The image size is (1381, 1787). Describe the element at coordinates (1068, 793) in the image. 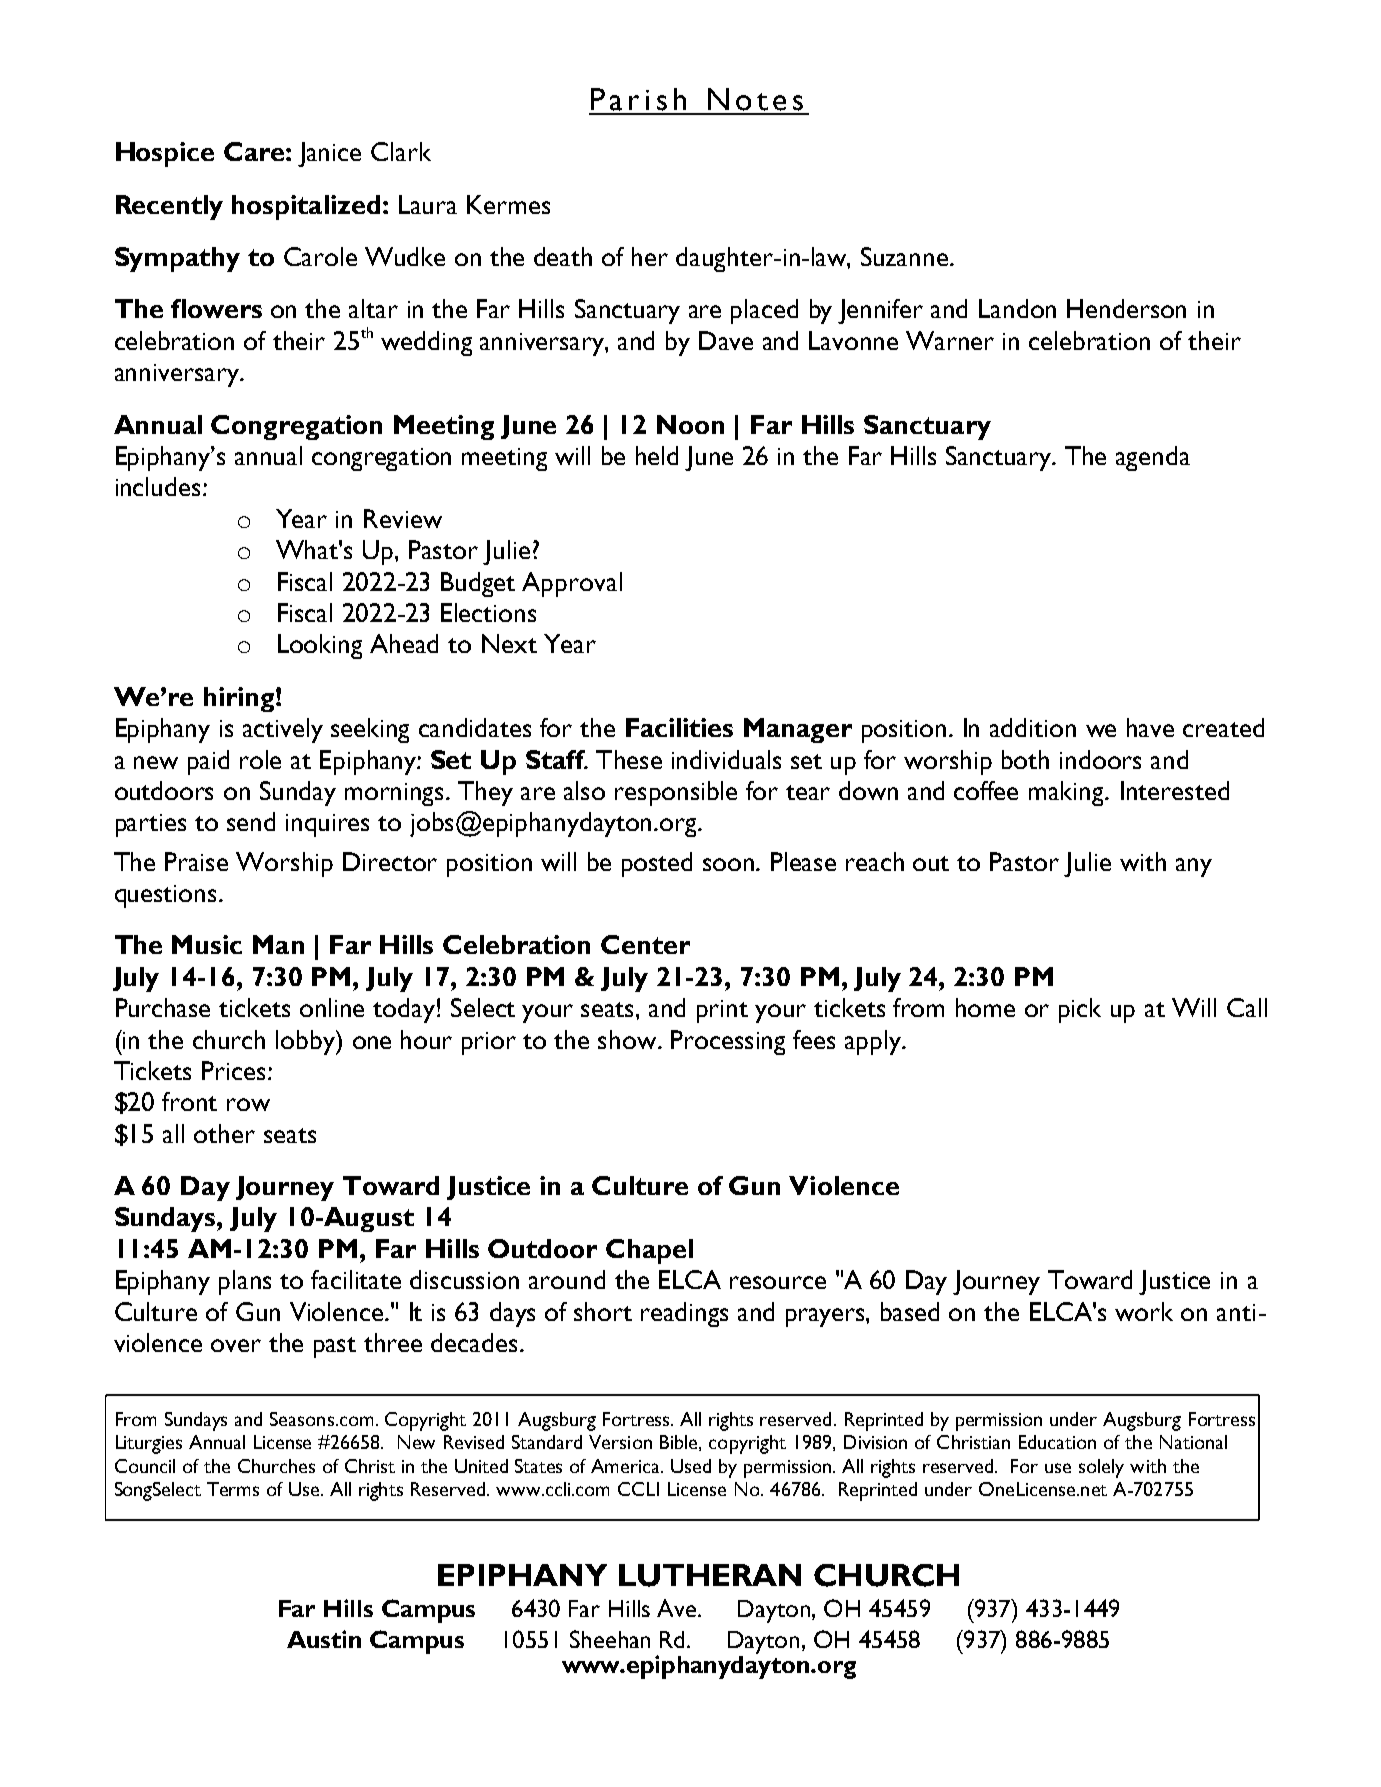

I see `making` at that location.
